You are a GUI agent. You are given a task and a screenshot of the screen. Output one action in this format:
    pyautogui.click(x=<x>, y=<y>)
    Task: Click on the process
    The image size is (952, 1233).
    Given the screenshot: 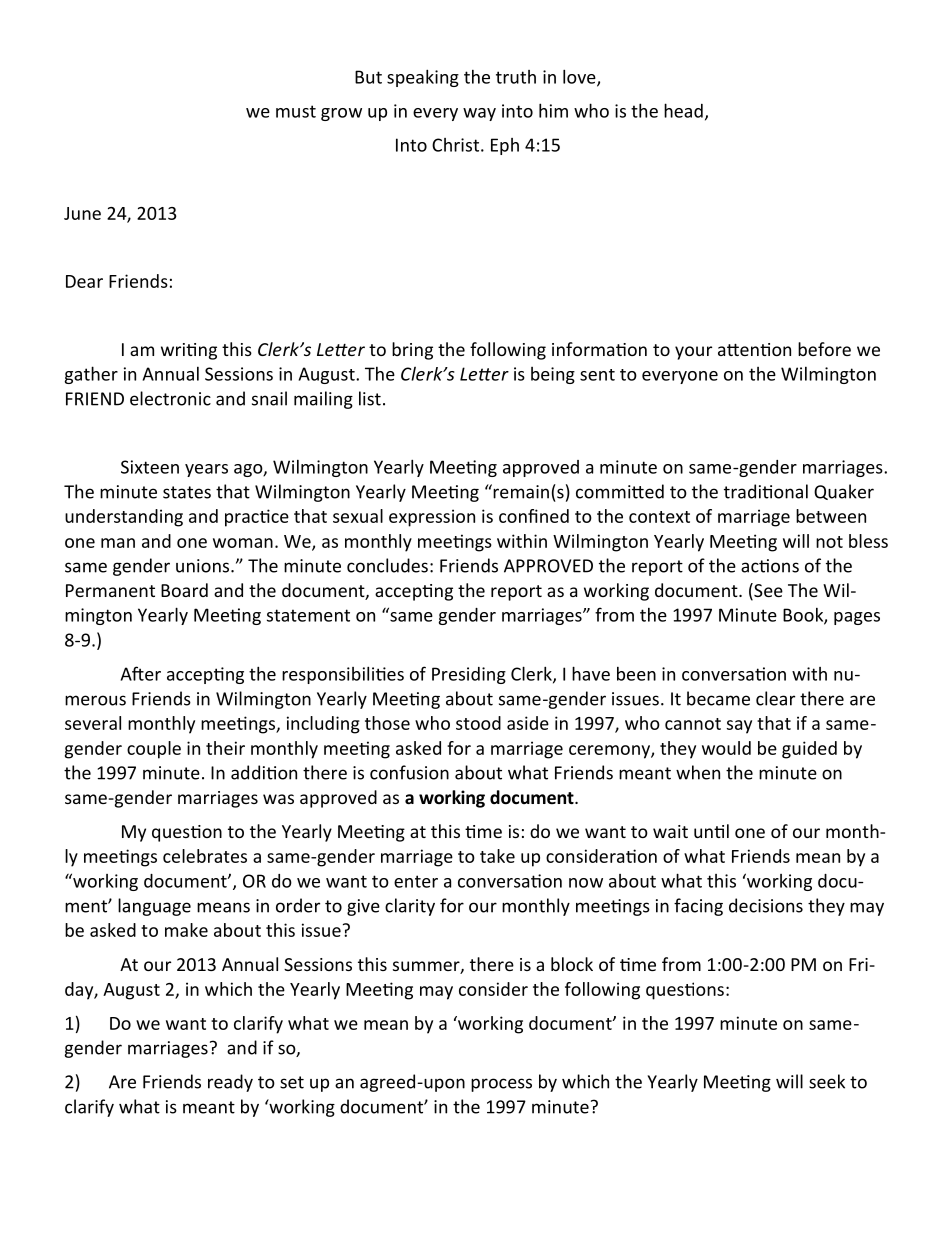 What is the action you would take?
    pyautogui.click(x=501, y=1085)
